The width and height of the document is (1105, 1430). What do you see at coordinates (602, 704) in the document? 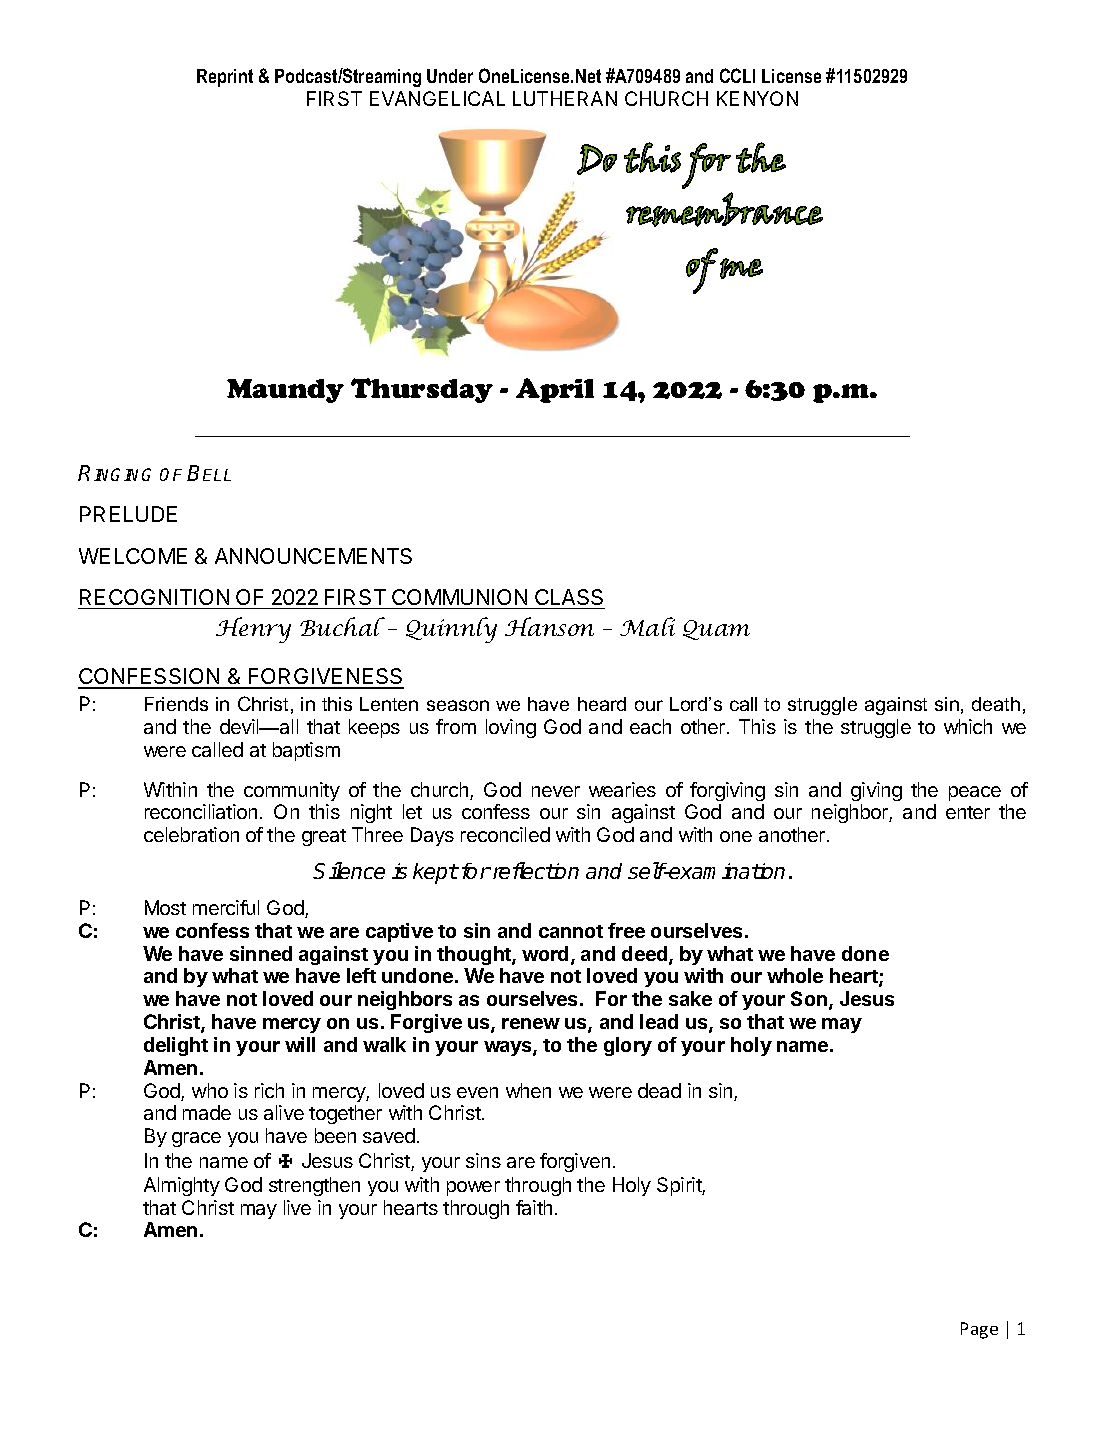
I see `heard` at bounding box center [602, 704].
